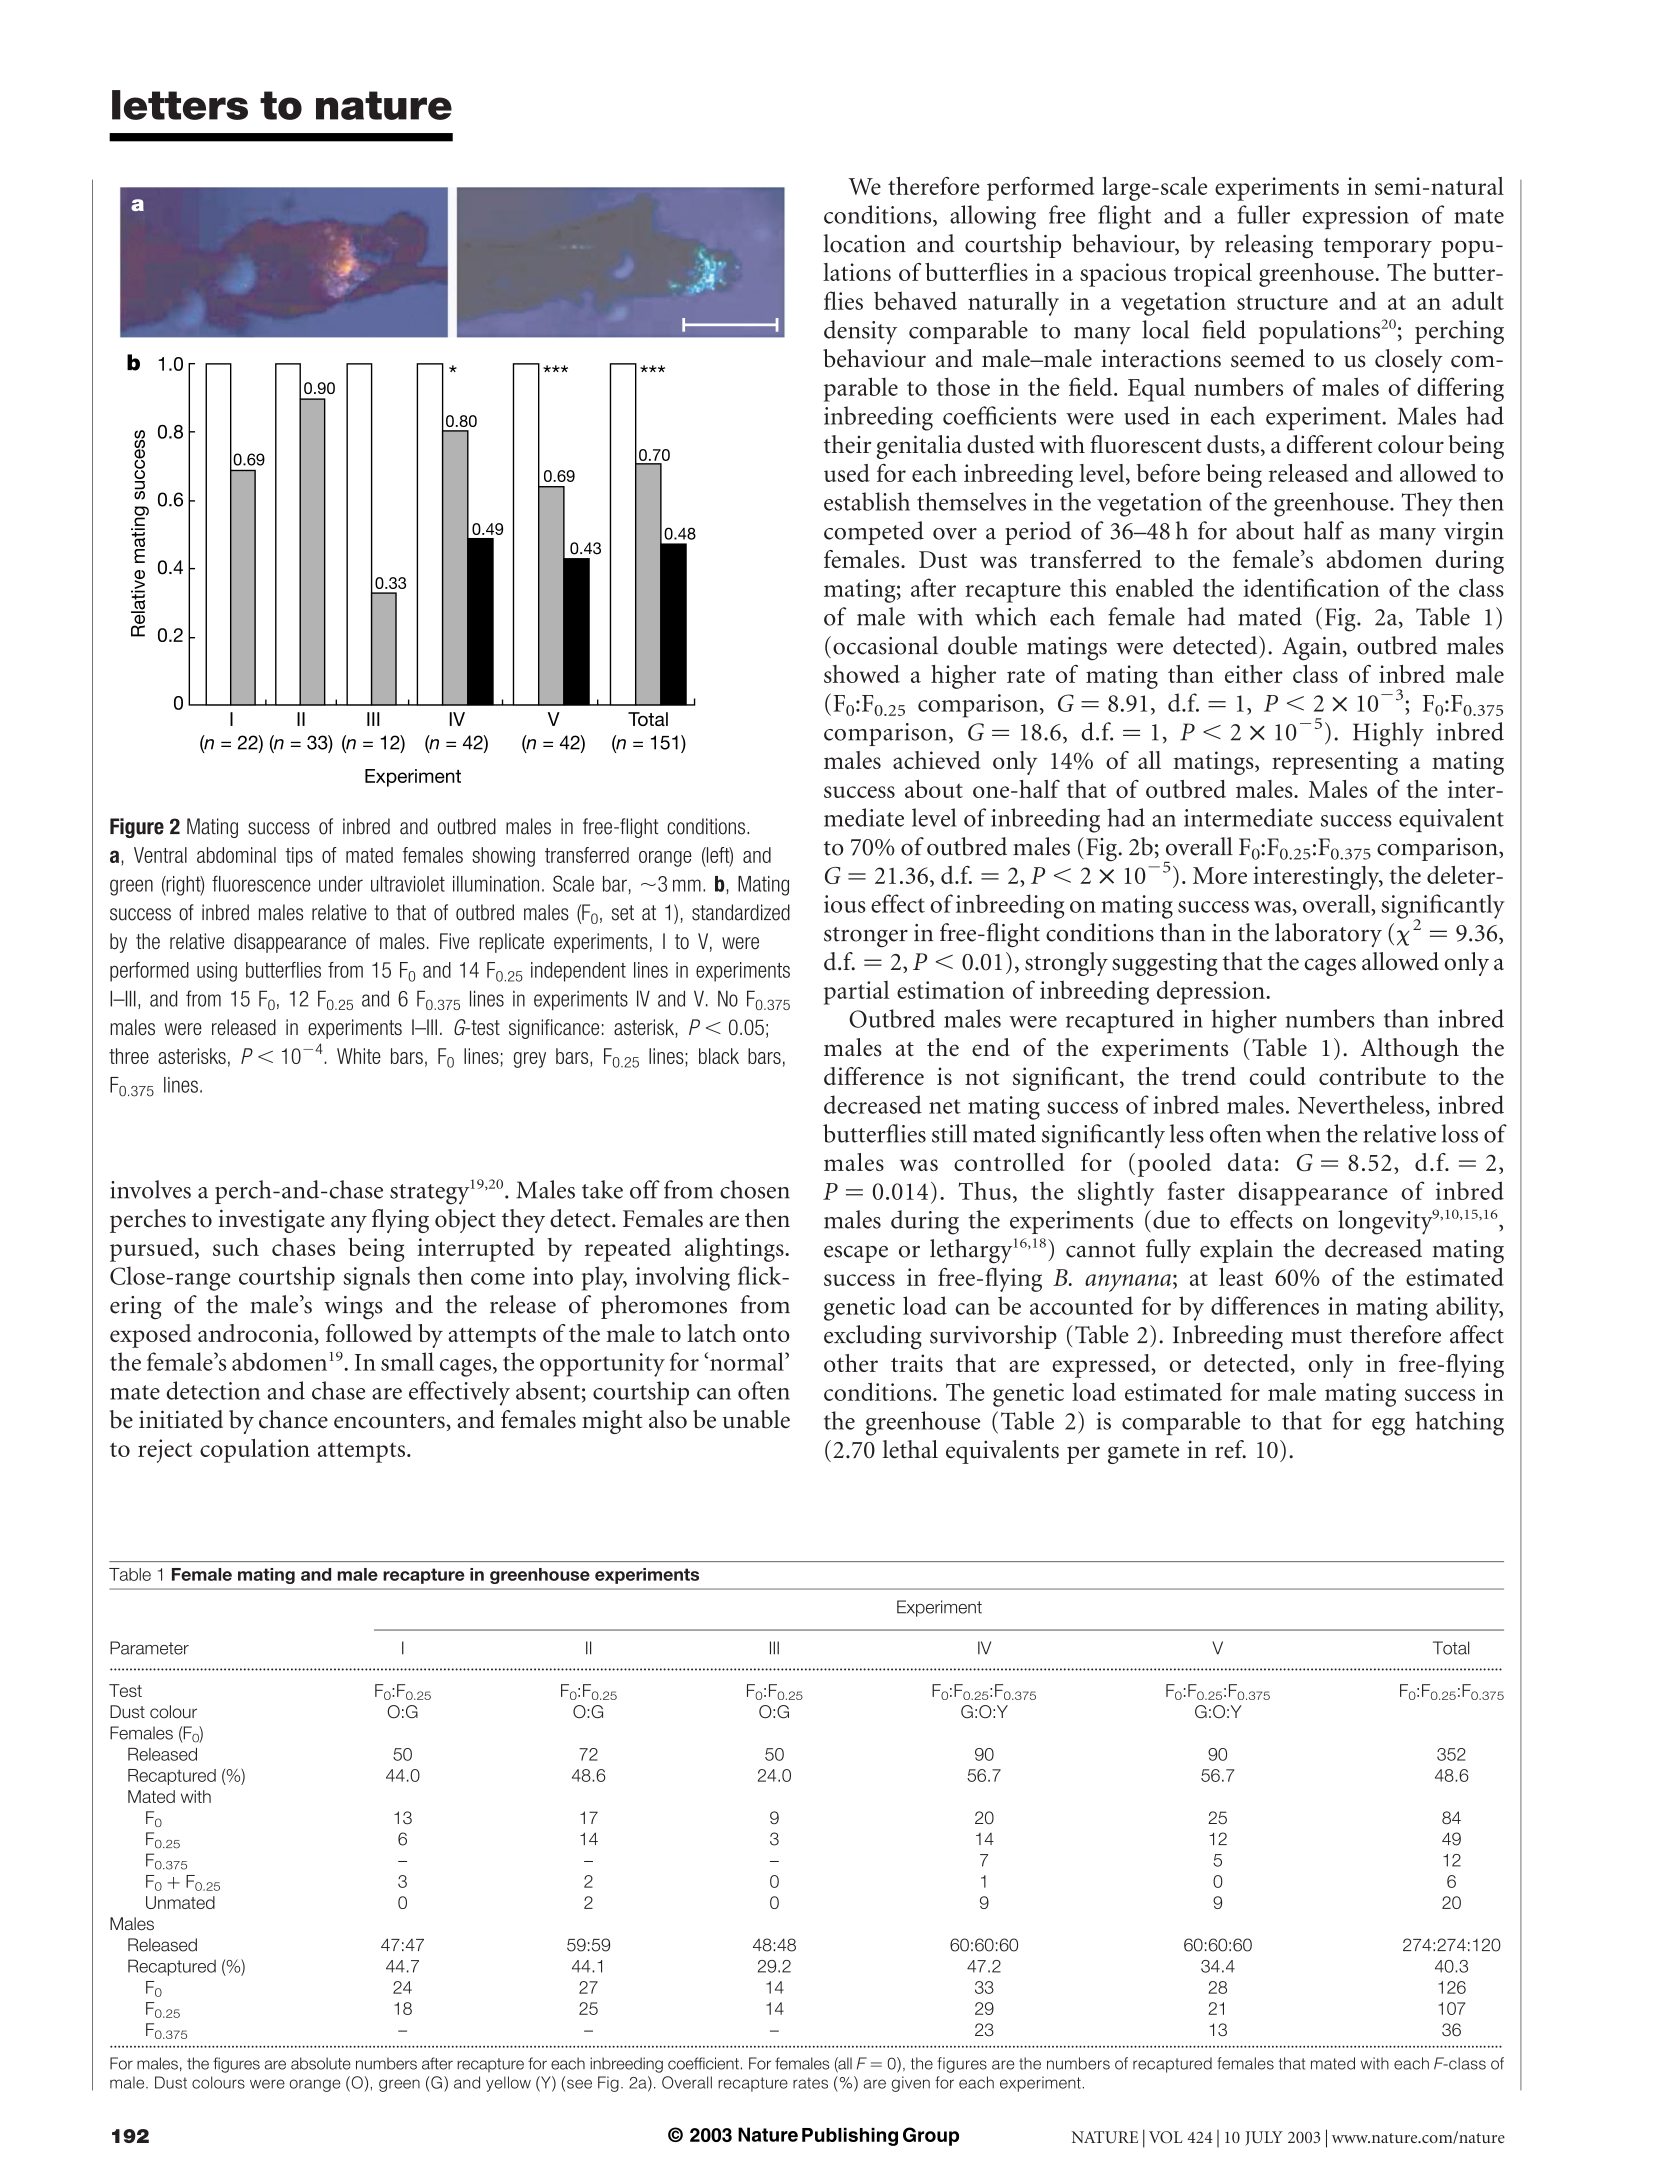 The height and width of the screenshot is (2174, 1680). Describe the element at coordinates (1451, 1648) in the screenshot. I see `Total` at that location.
